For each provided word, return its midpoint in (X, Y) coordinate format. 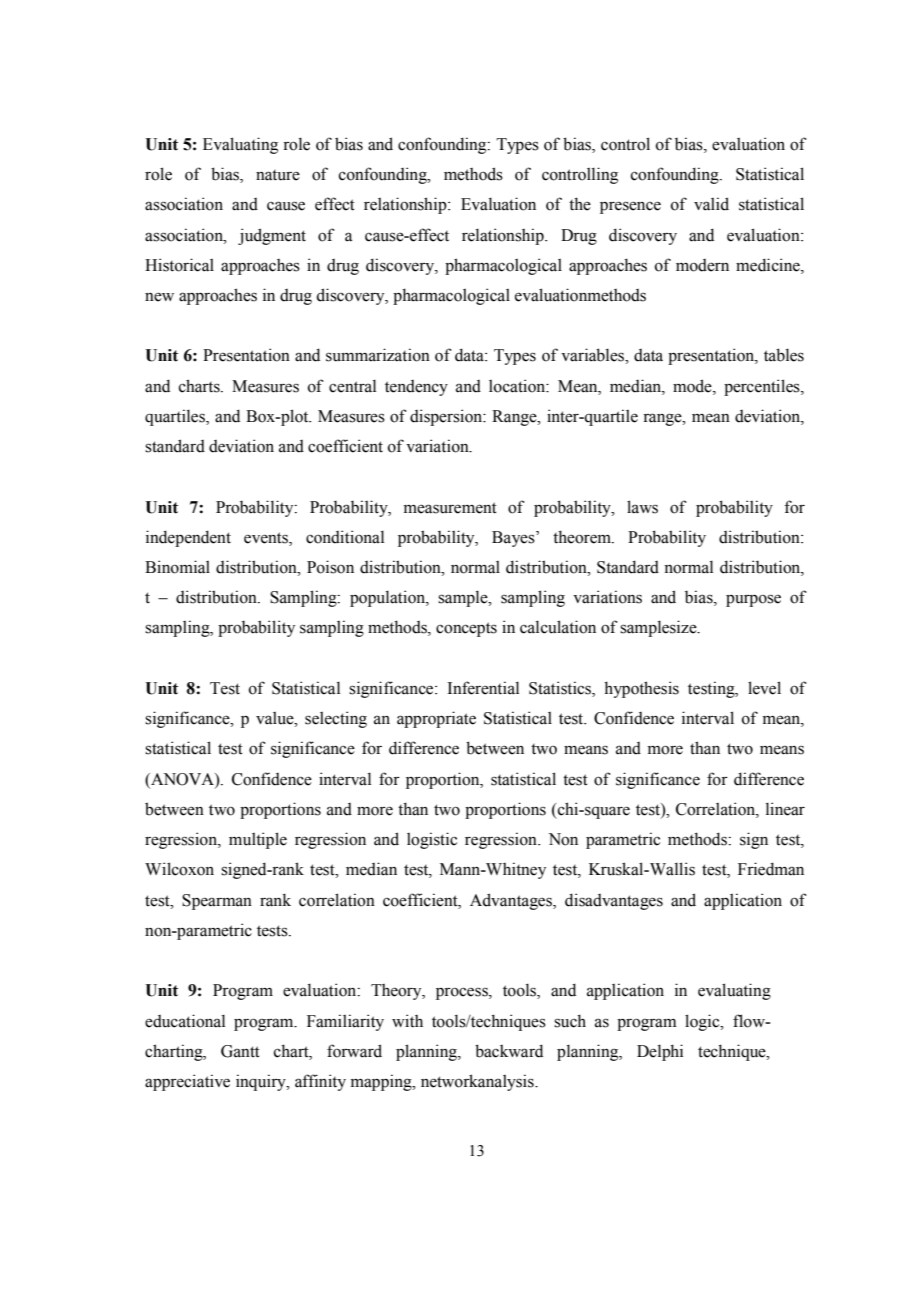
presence (630, 207)
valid (711, 204)
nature (278, 175)
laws (642, 507)
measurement (450, 508)
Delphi (660, 1052)
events (267, 538)
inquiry (262, 1082)
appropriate (436, 719)
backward (509, 1051)
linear (785, 809)
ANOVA (182, 779)
